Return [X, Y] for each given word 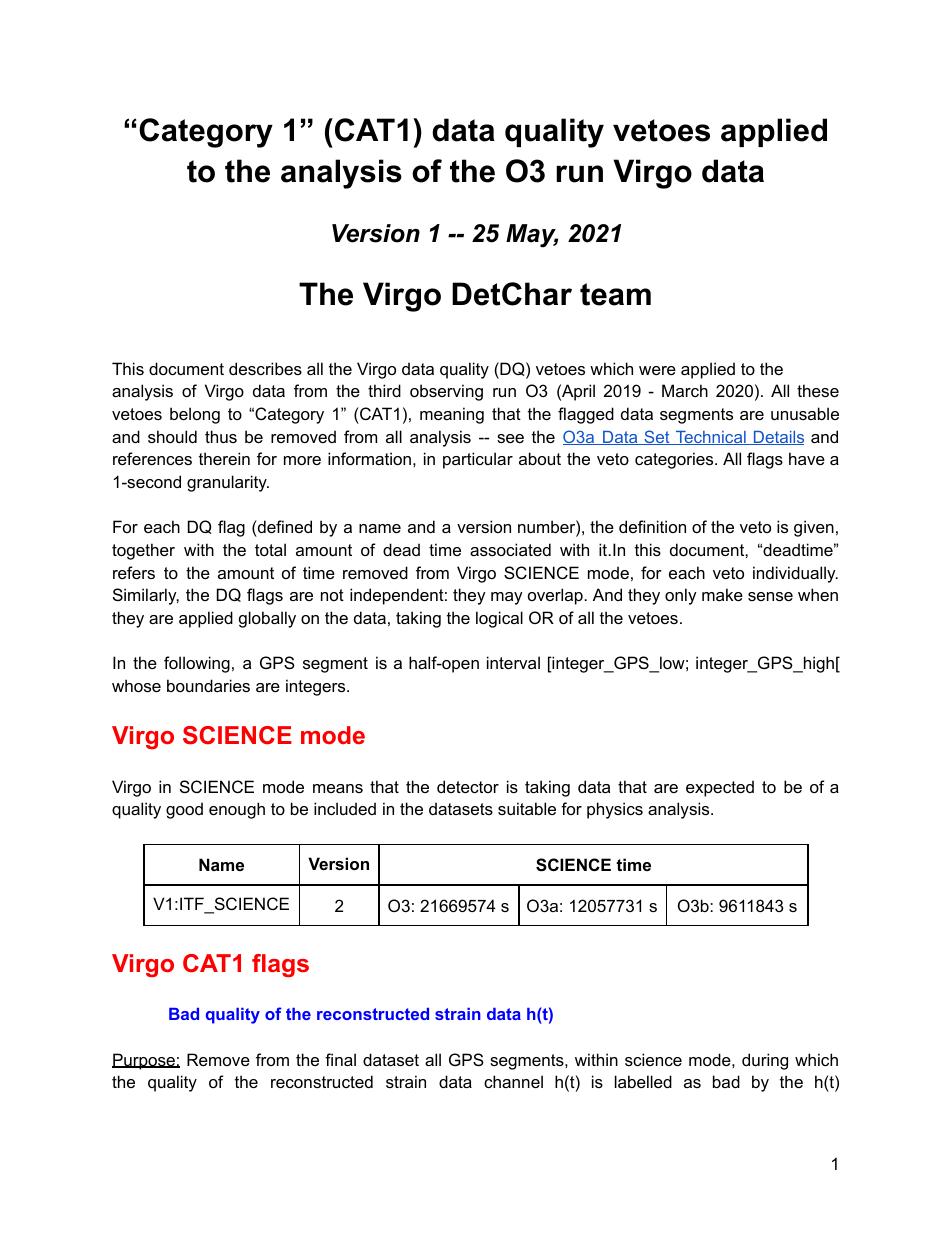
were [657, 370]
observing [446, 392]
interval [513, 662]
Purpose [144, 1061]
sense [770, 596]
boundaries [208, 685]
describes [265, 368]
